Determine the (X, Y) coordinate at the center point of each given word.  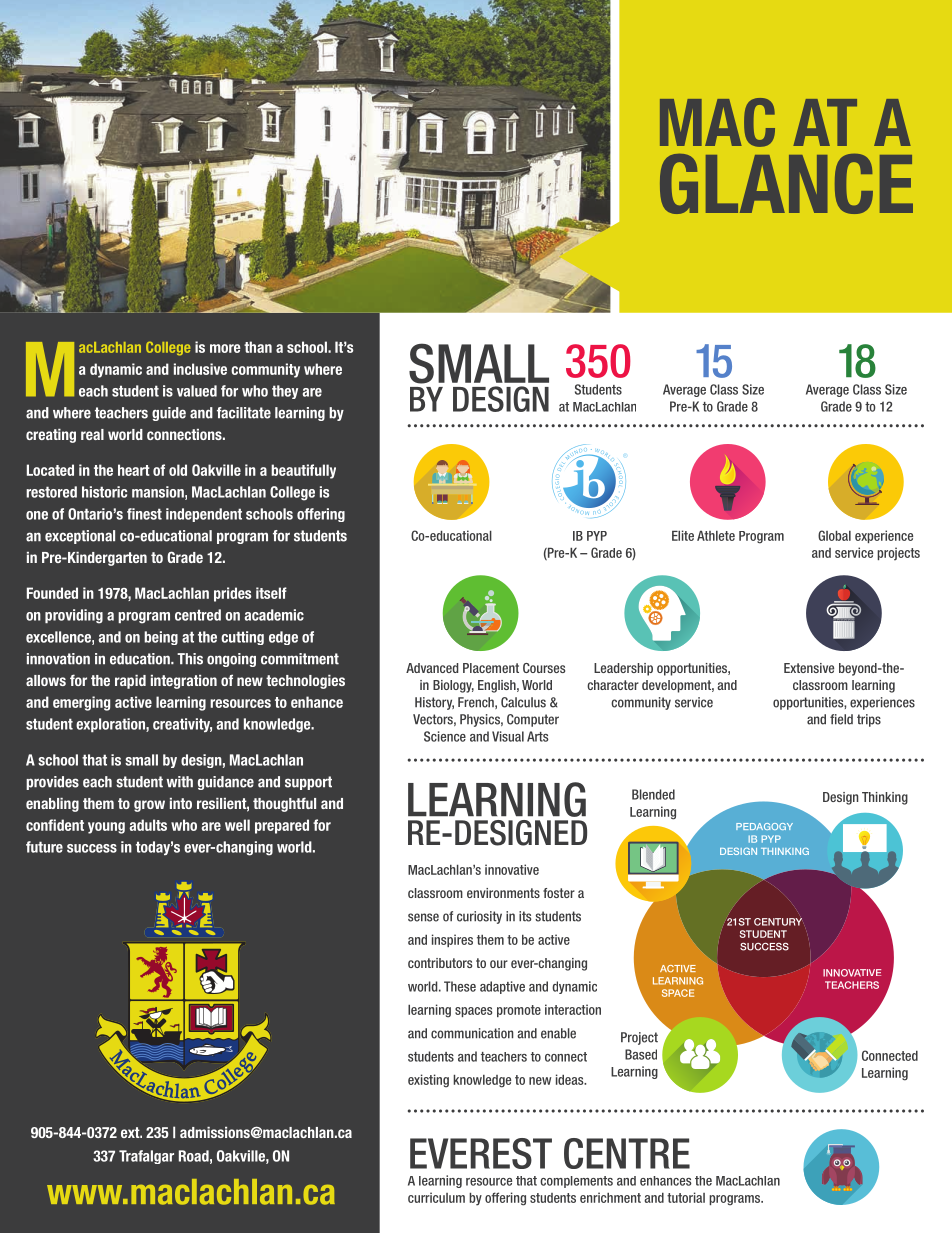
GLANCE (786, 184)
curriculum (436, 1197)
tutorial (686, 1197)
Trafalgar (146, 1157)
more (225, 348)
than (258, 347)
